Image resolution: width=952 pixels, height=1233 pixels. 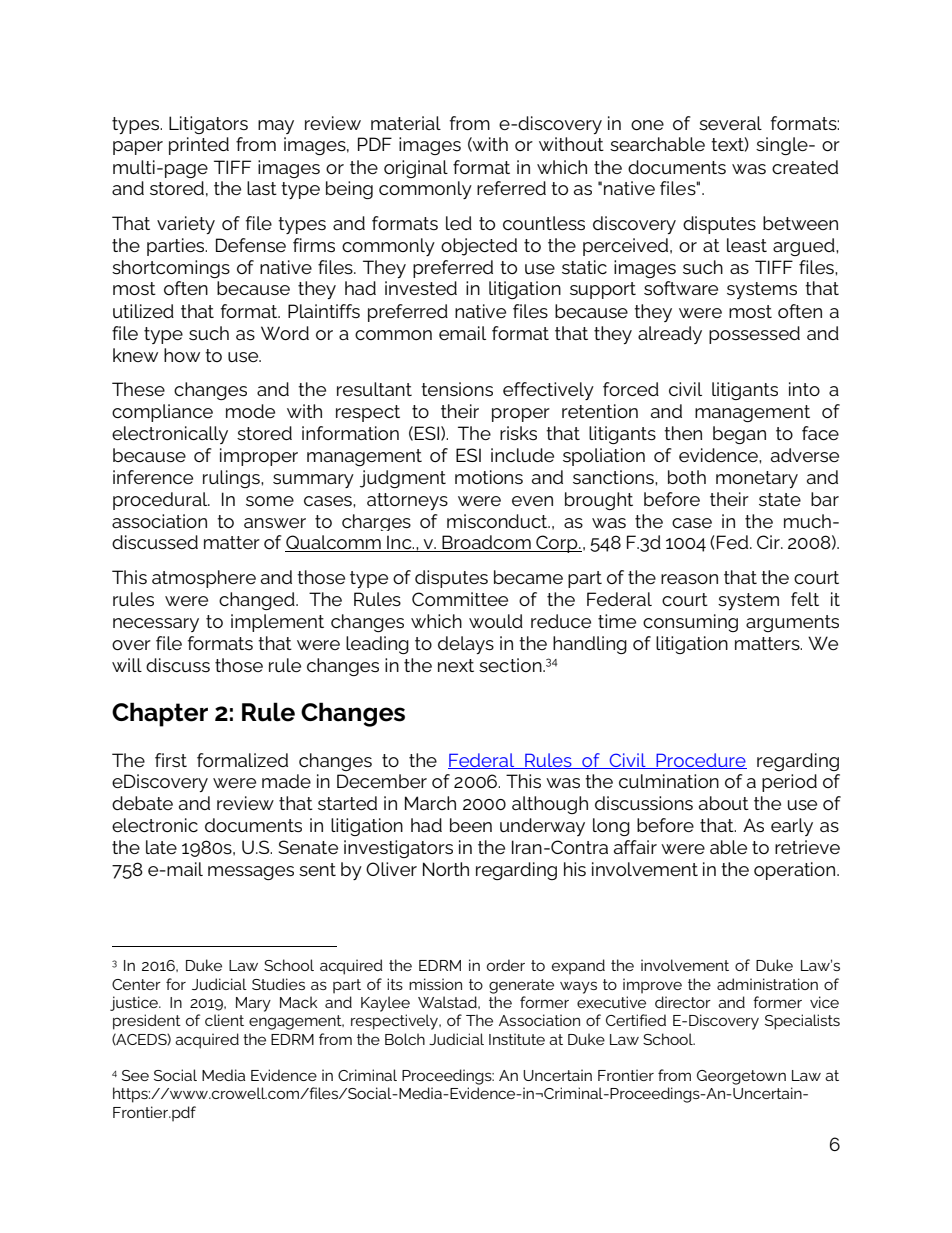 I want to click on arguments, so click(x=792, y=623).
